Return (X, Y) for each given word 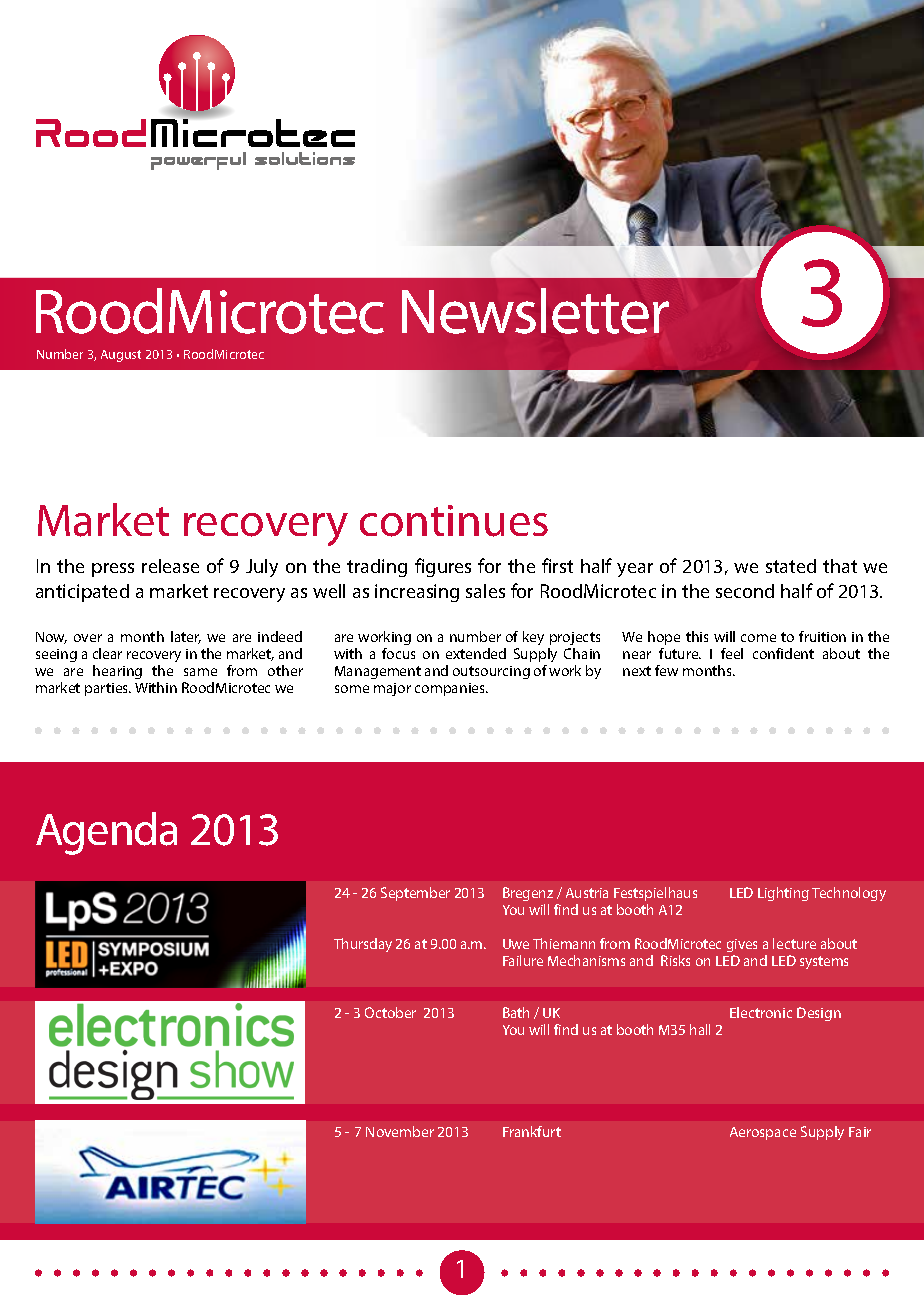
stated (791, 566)
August (121, 356)
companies (451, 689)
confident (783, 653)
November (400, 1131)
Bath (516, 1012)
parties (108, 689)
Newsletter (535, 311)
